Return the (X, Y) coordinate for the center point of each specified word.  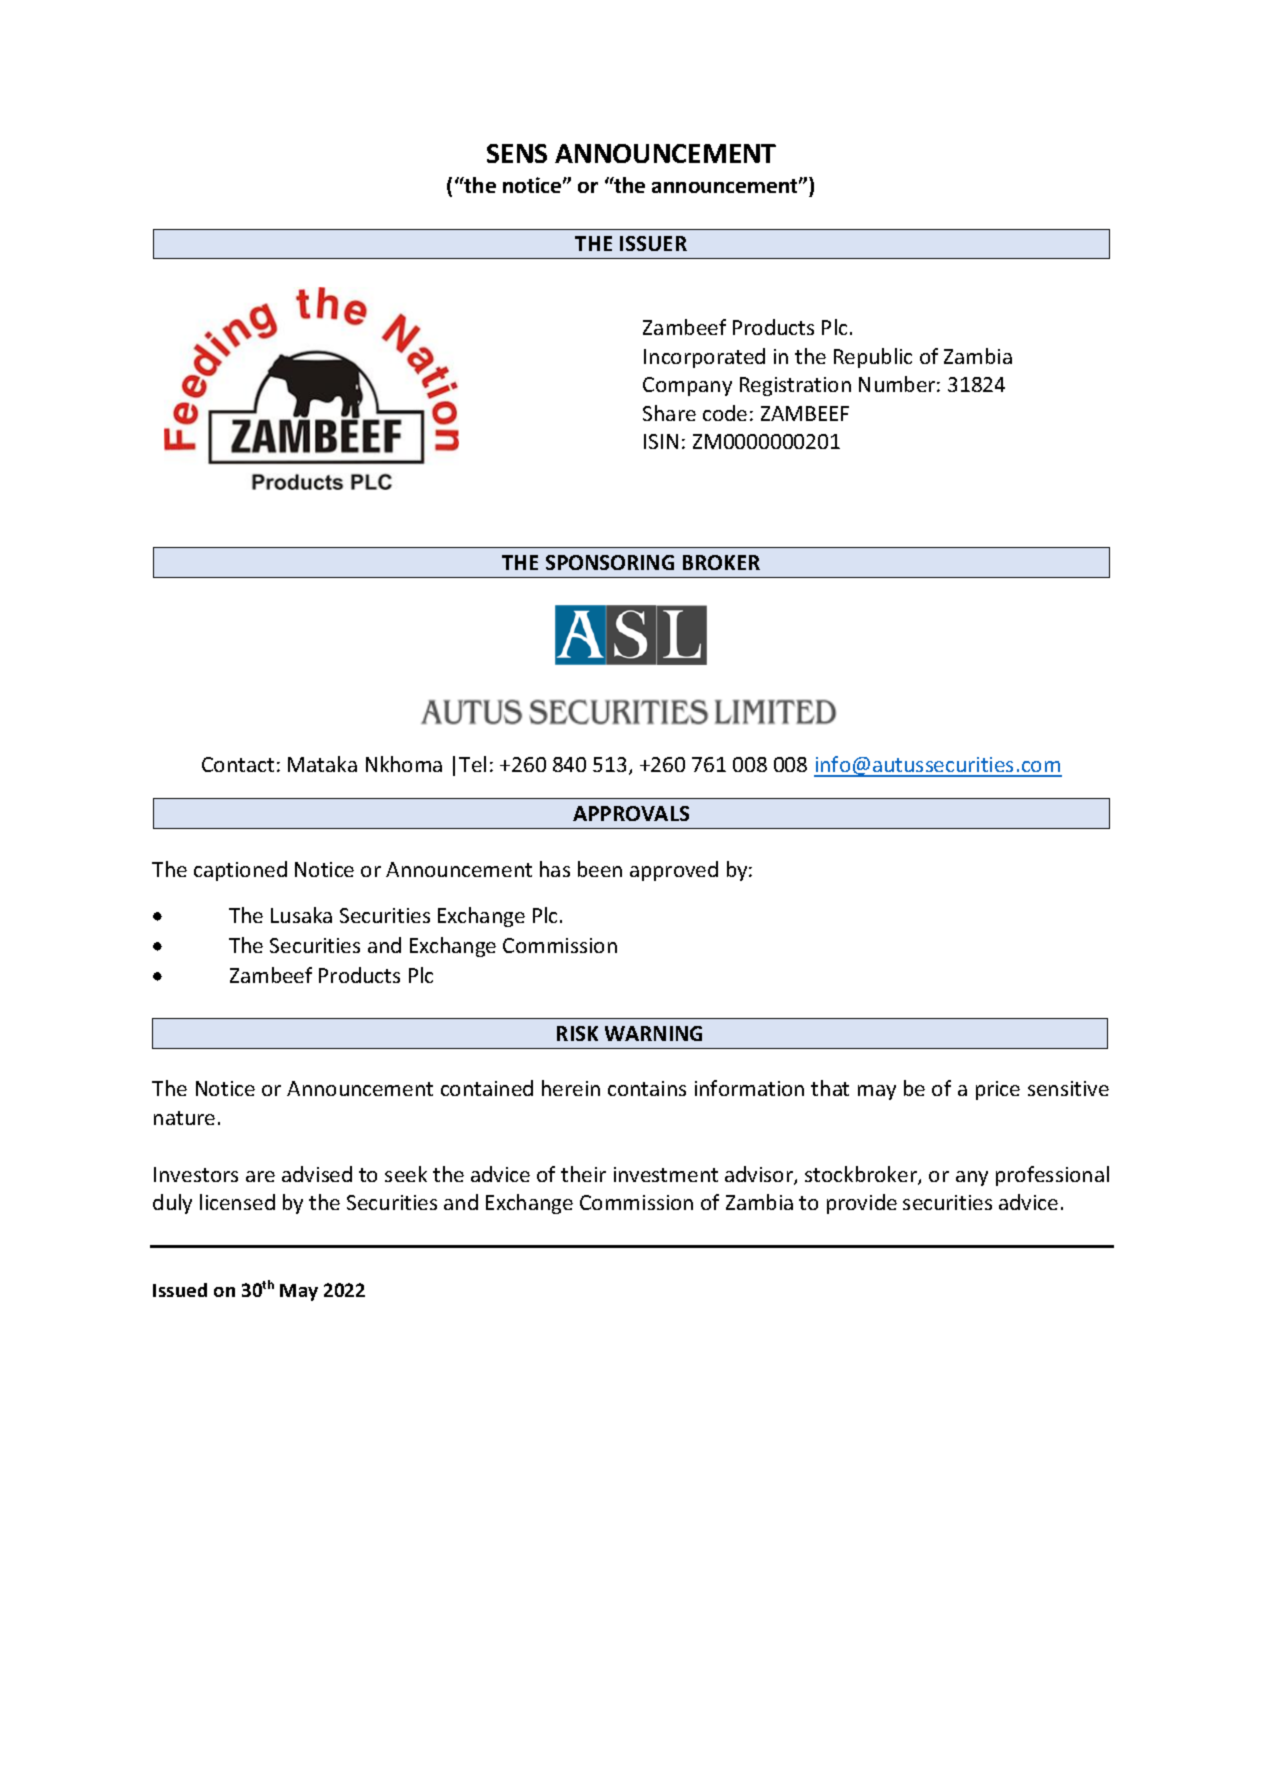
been (600, 869)
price (998, 1090)
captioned (240, 871)
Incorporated (704, 358)
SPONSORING (610, 562)
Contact (238, 764)
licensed (237, 1202)
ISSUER (653, 243)
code (725, 413)
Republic (873, 358)
